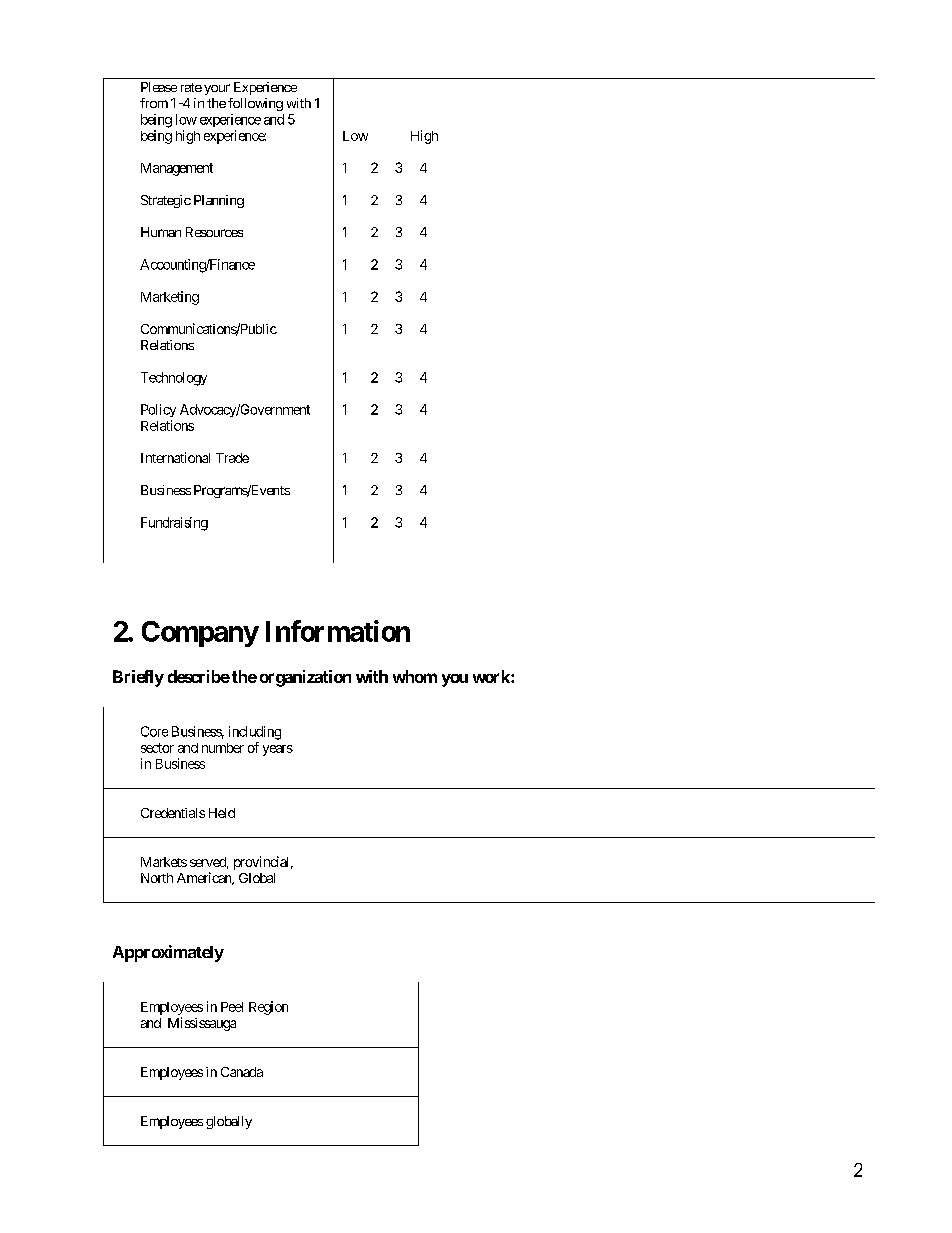 The height and width of the page is (1233, 952). Describe the element at coordinates (278, 750) in the page. I see `years` at that location.
